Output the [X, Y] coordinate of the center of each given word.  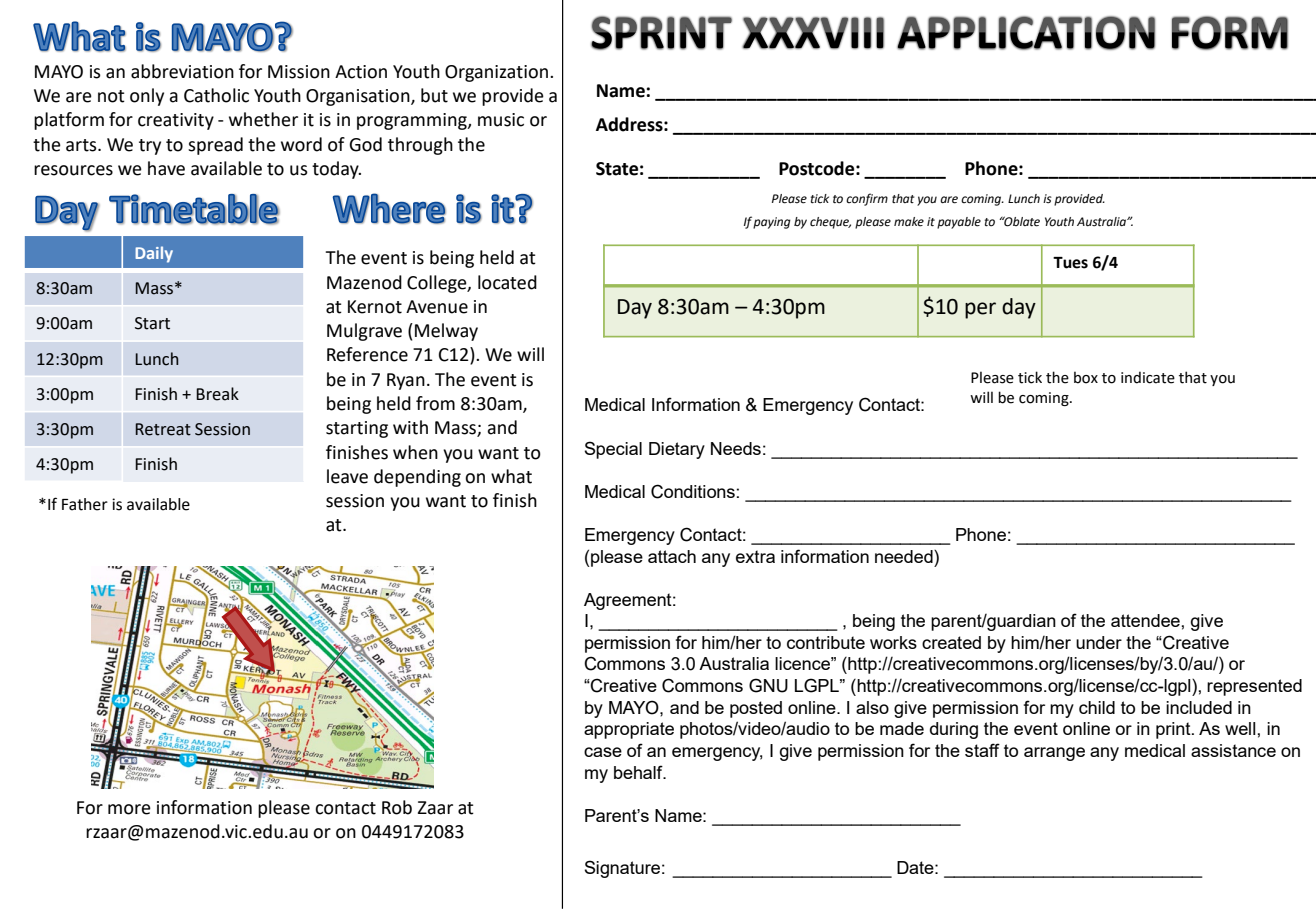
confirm [867, 199]
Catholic [216, 95]
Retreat [163, 429]
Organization [496, 73]
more [129, 809]
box [1086, 377]
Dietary [677, 450]
